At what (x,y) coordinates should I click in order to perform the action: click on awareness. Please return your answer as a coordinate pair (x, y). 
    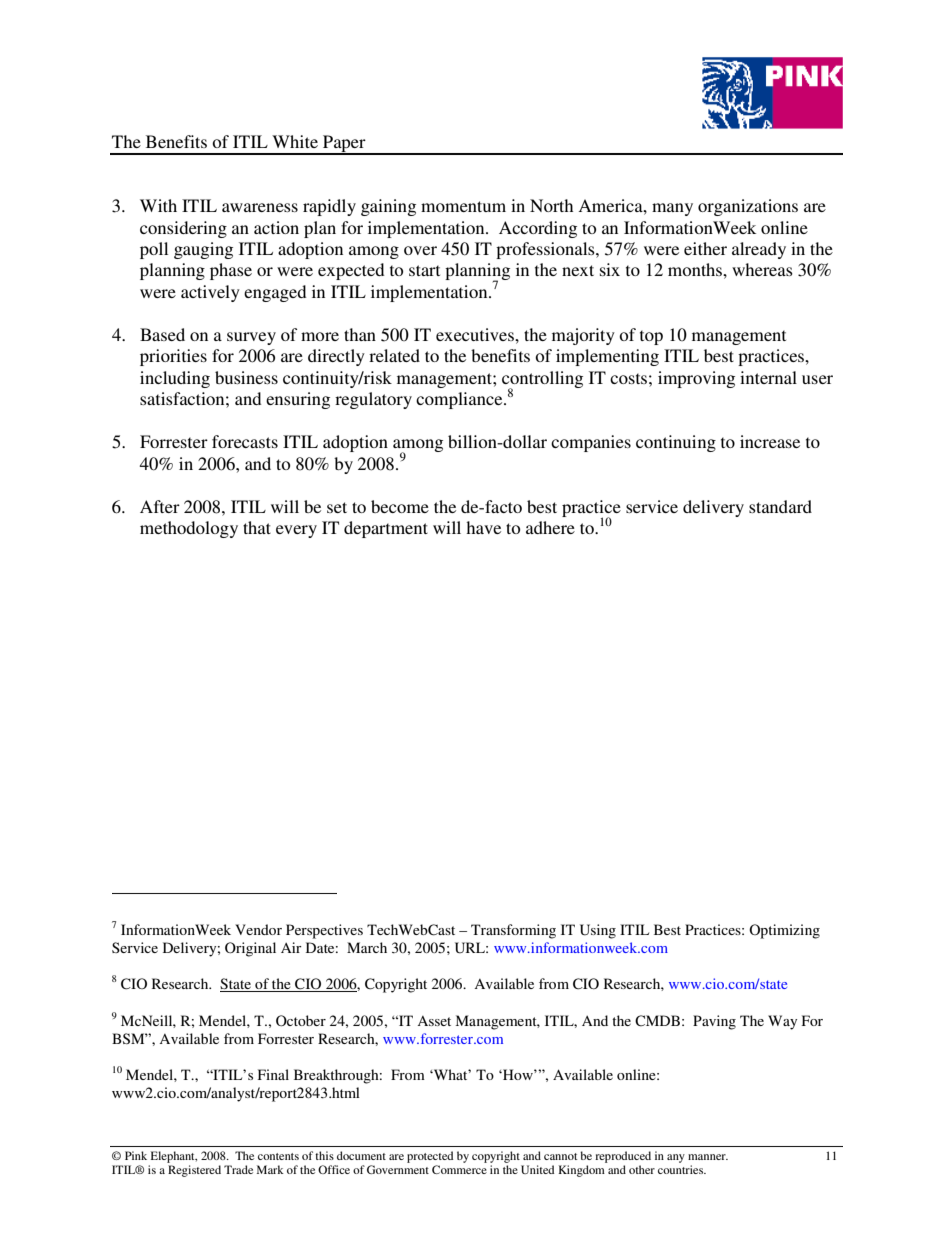
    Looking at the image, I should click on (260, 207).
